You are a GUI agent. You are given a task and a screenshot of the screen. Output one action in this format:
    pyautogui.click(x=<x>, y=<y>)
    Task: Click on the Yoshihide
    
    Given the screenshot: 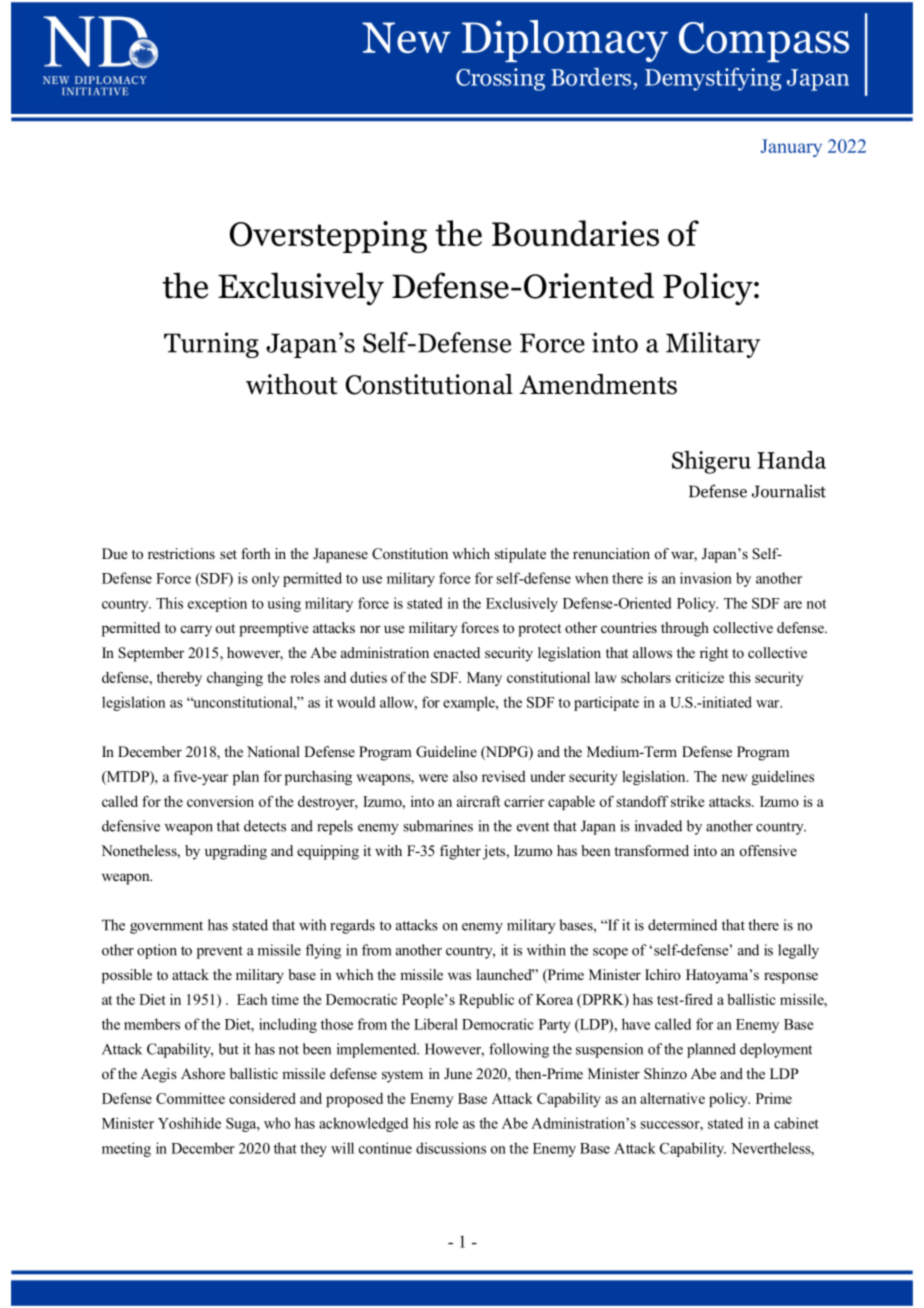 What is the action you would take?
    pyautogui.click(x=189, y=1123)
